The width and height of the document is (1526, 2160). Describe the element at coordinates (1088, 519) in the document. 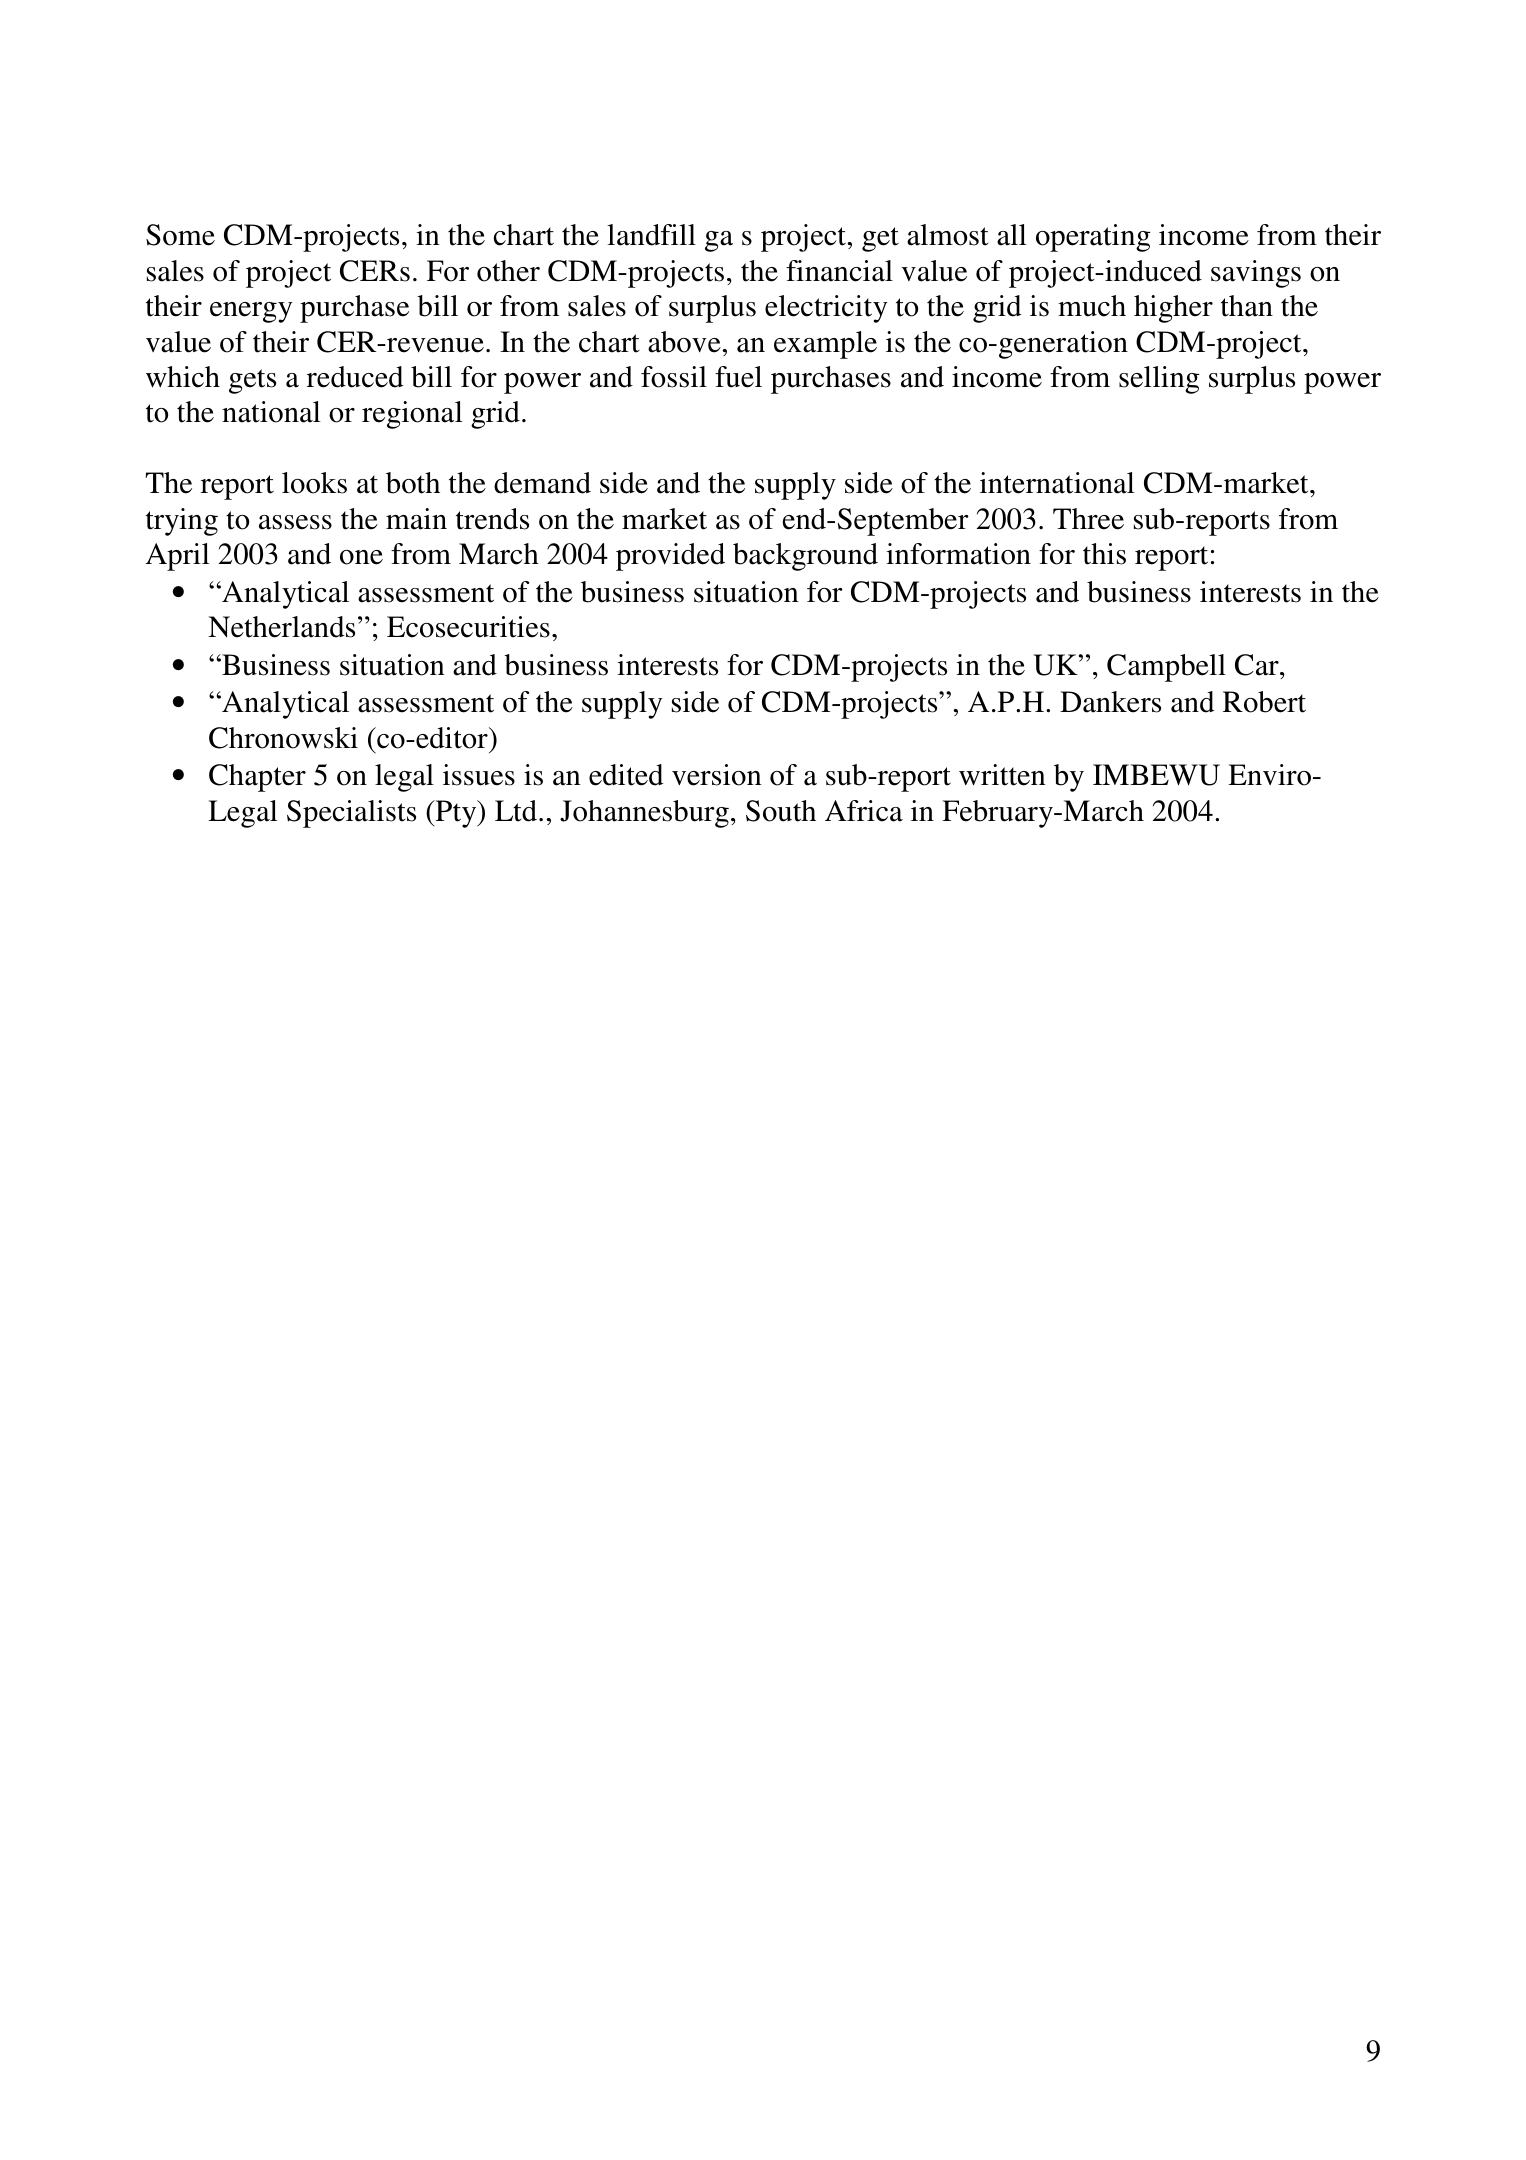

I see `Three` at that location.
